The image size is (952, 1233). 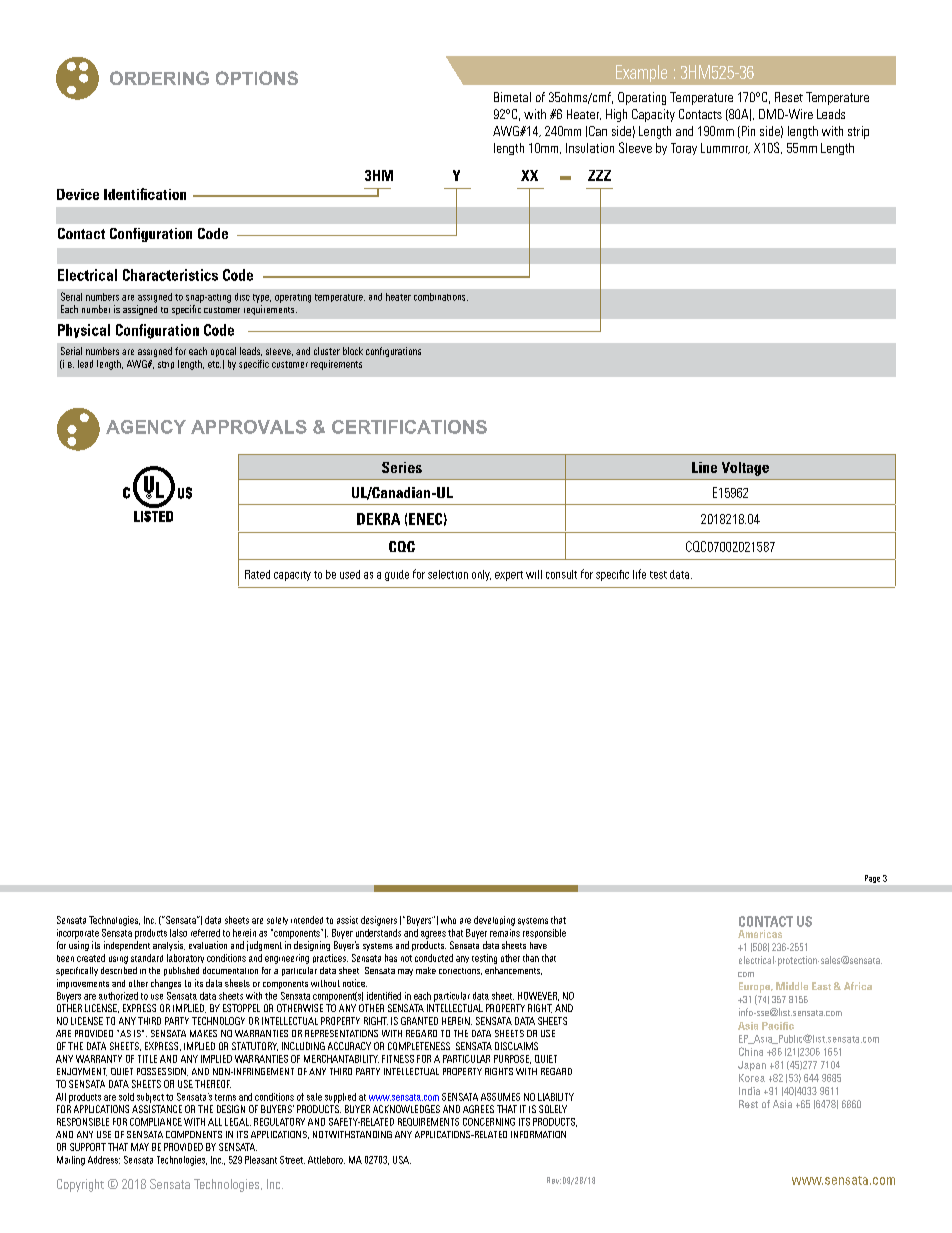 I want to click on Rest, so click(x=748, y=1104).
